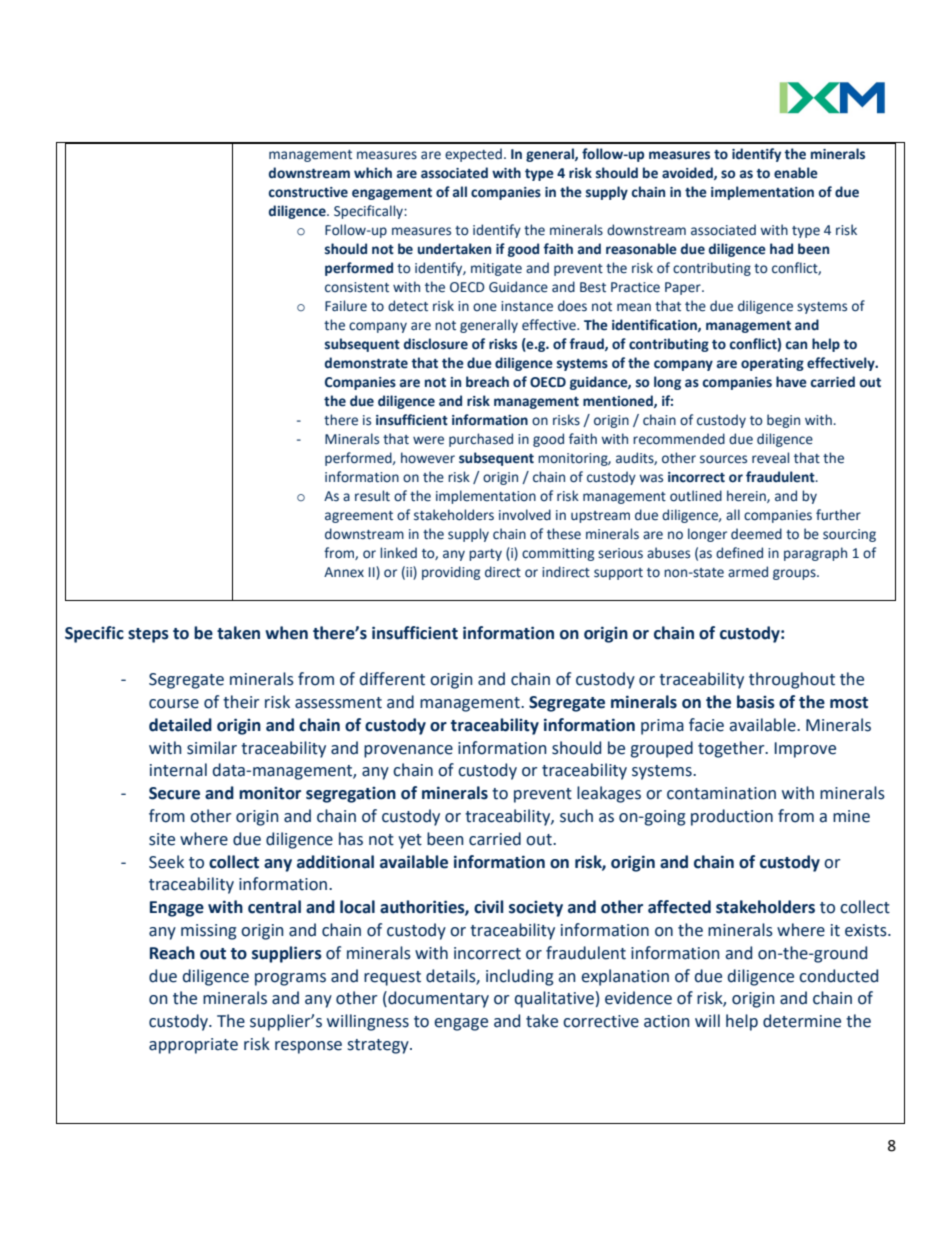 The height and width of the screenshot is (1233, 952). Describe the element at coordinates (286, 633) in the screenshot. I see `when` at that location.
